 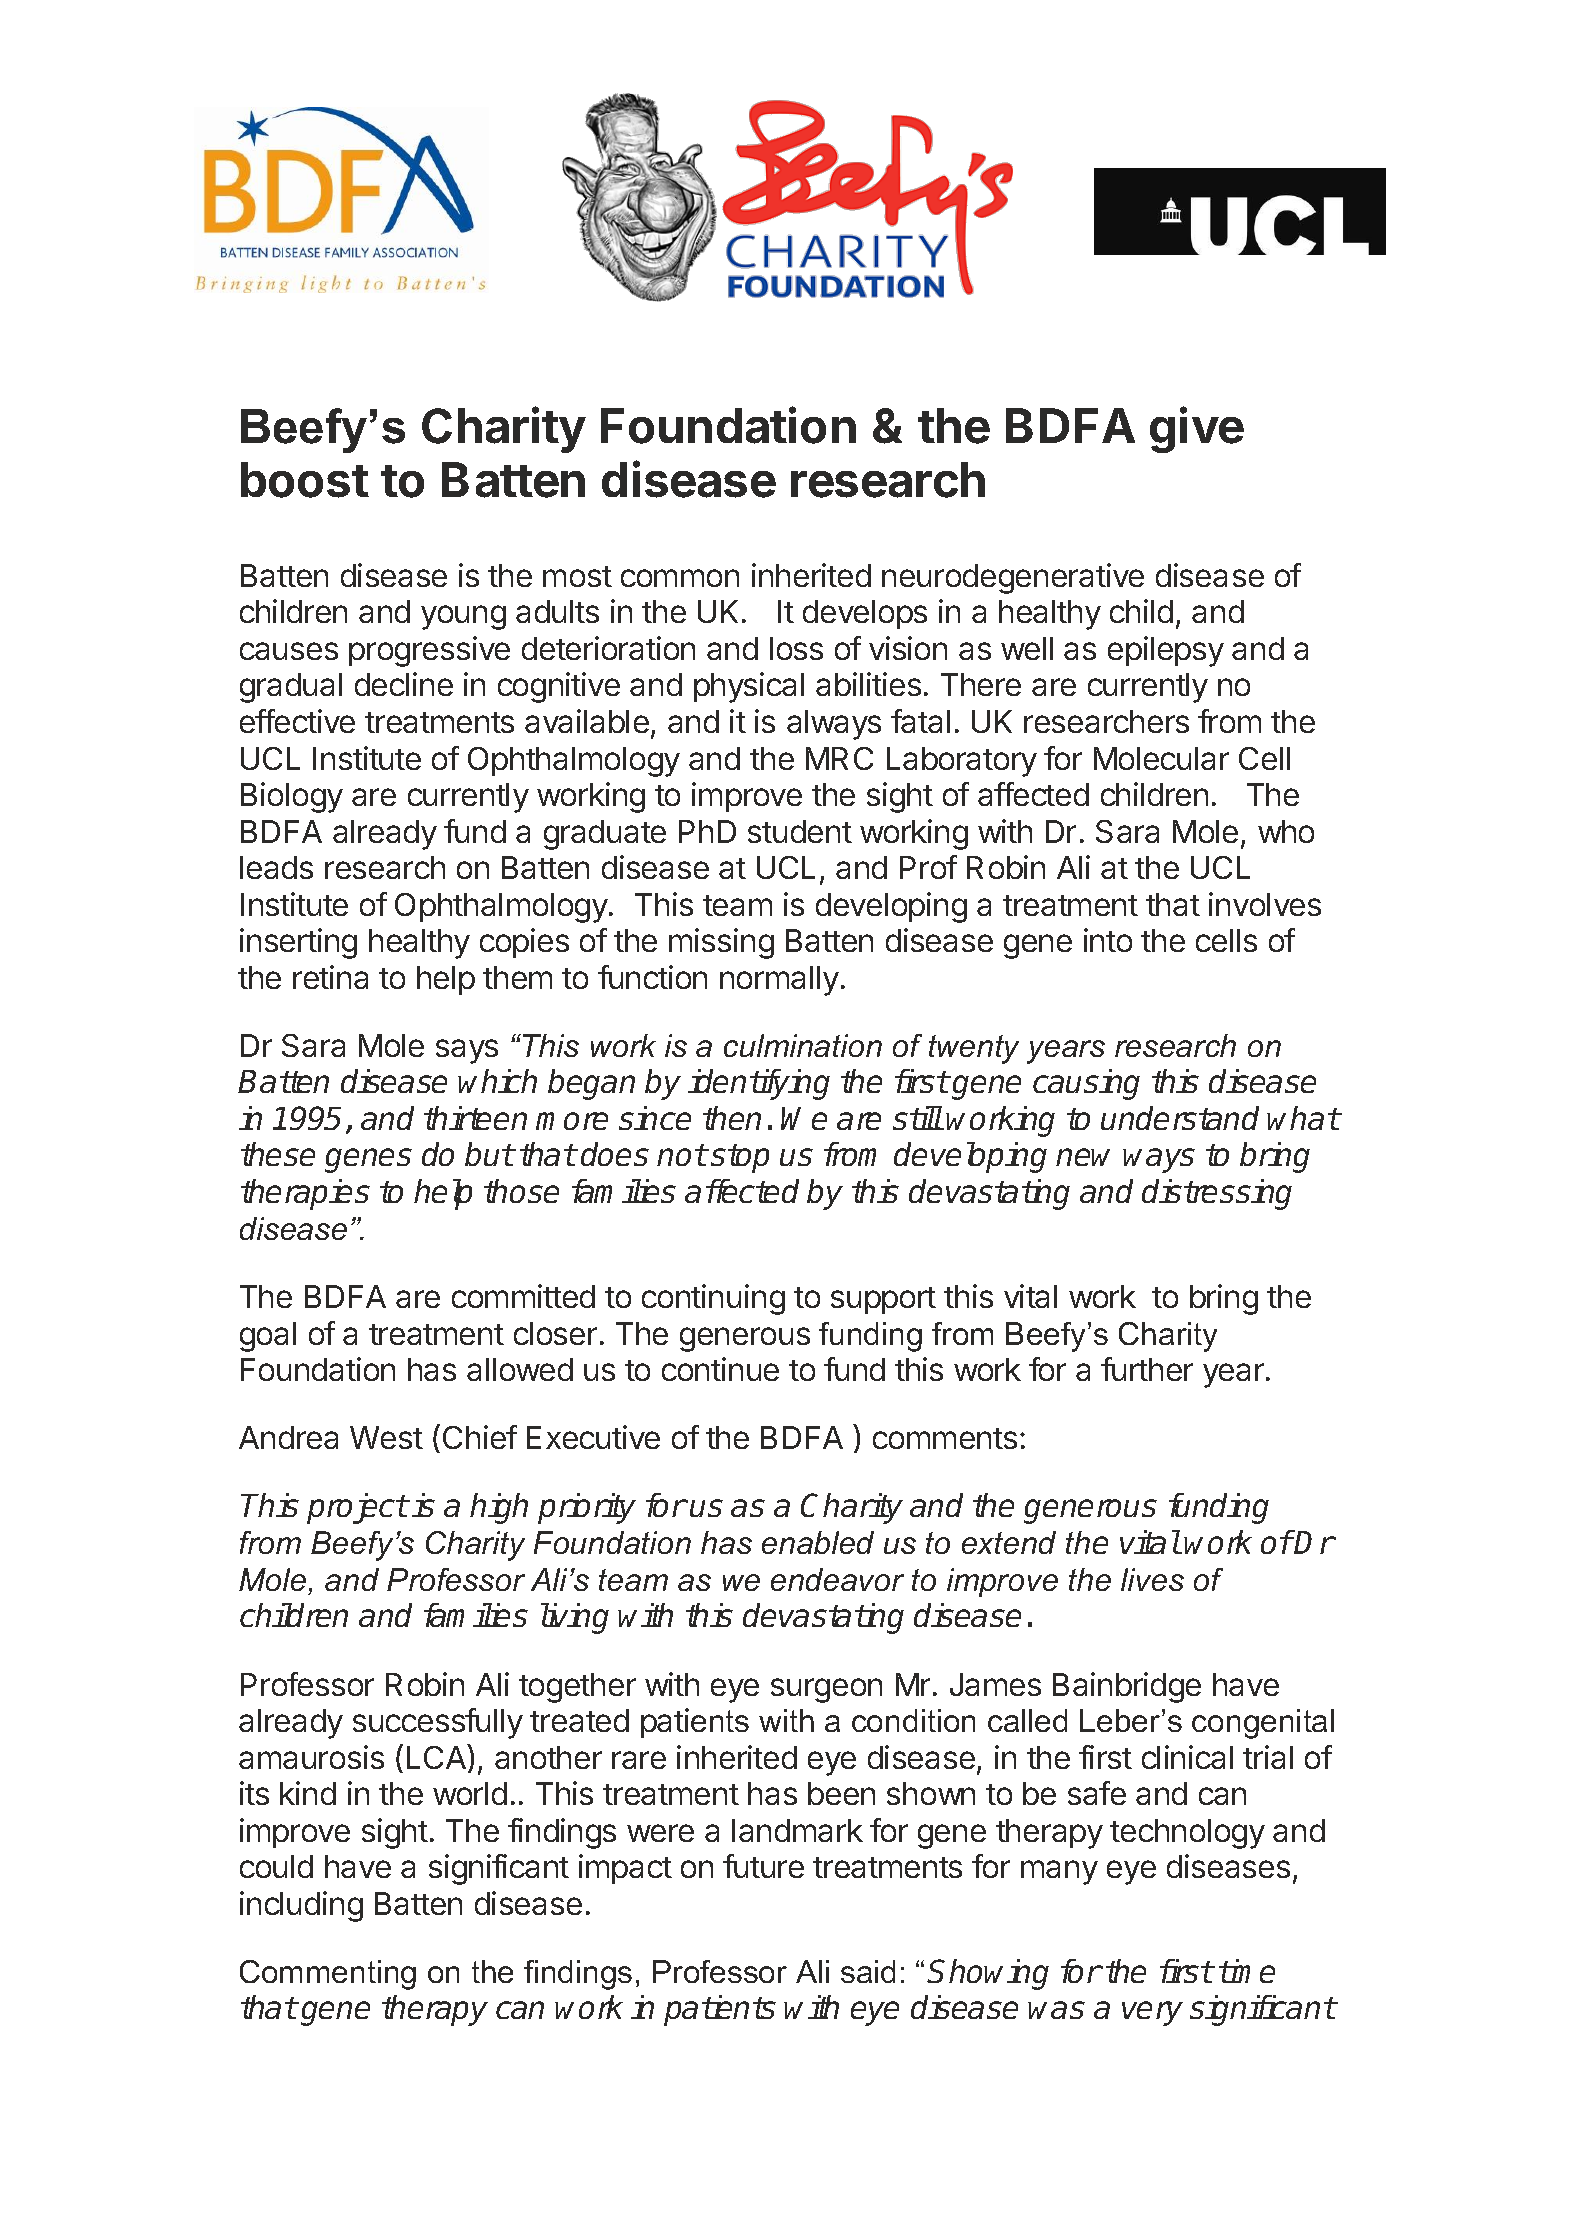 What do you see at coordinates (680, 578) in the document?
I see `common` at bounding box center [680, 578].
